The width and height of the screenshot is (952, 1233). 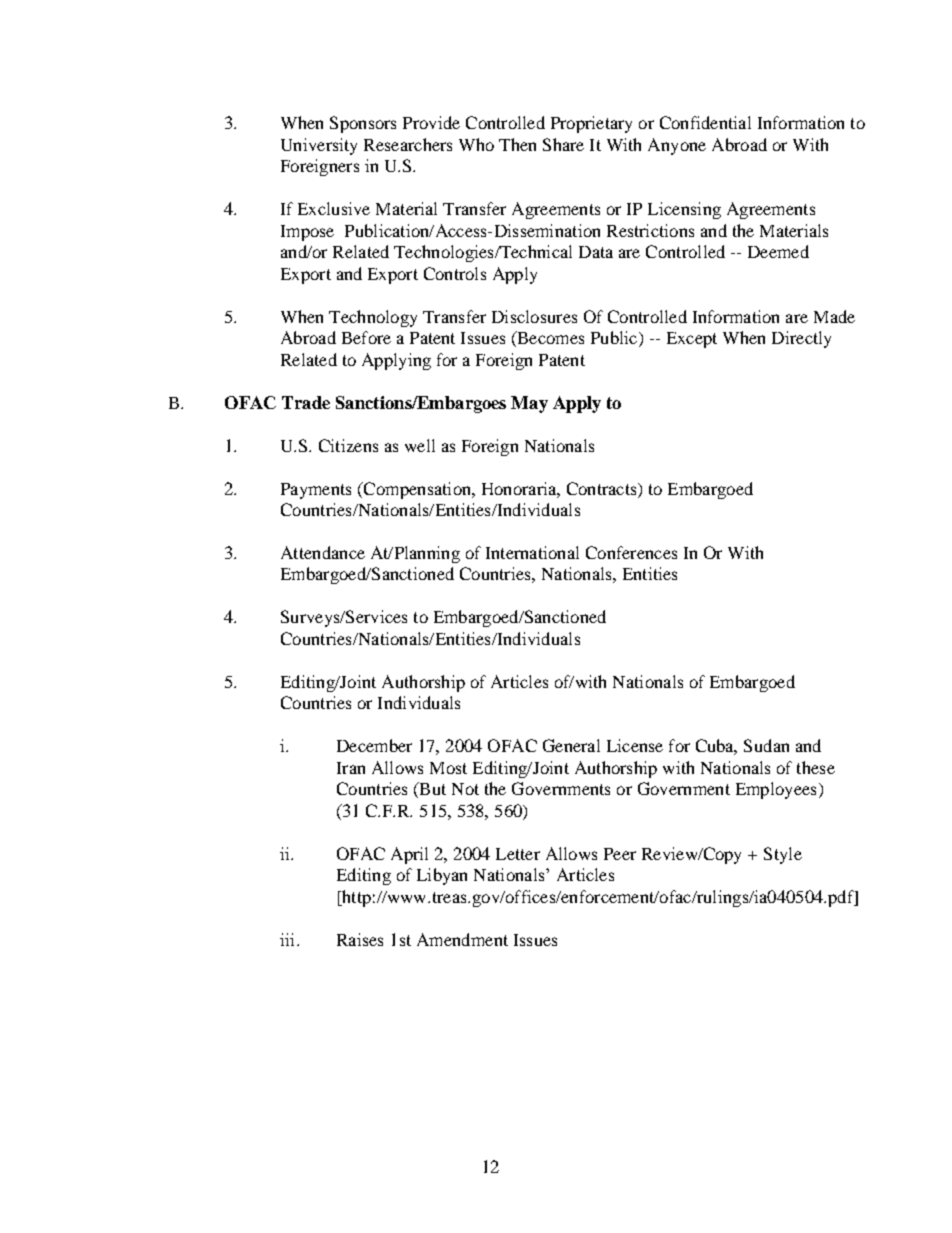 I want to click on Attendance, so click(x=323, y=552).
